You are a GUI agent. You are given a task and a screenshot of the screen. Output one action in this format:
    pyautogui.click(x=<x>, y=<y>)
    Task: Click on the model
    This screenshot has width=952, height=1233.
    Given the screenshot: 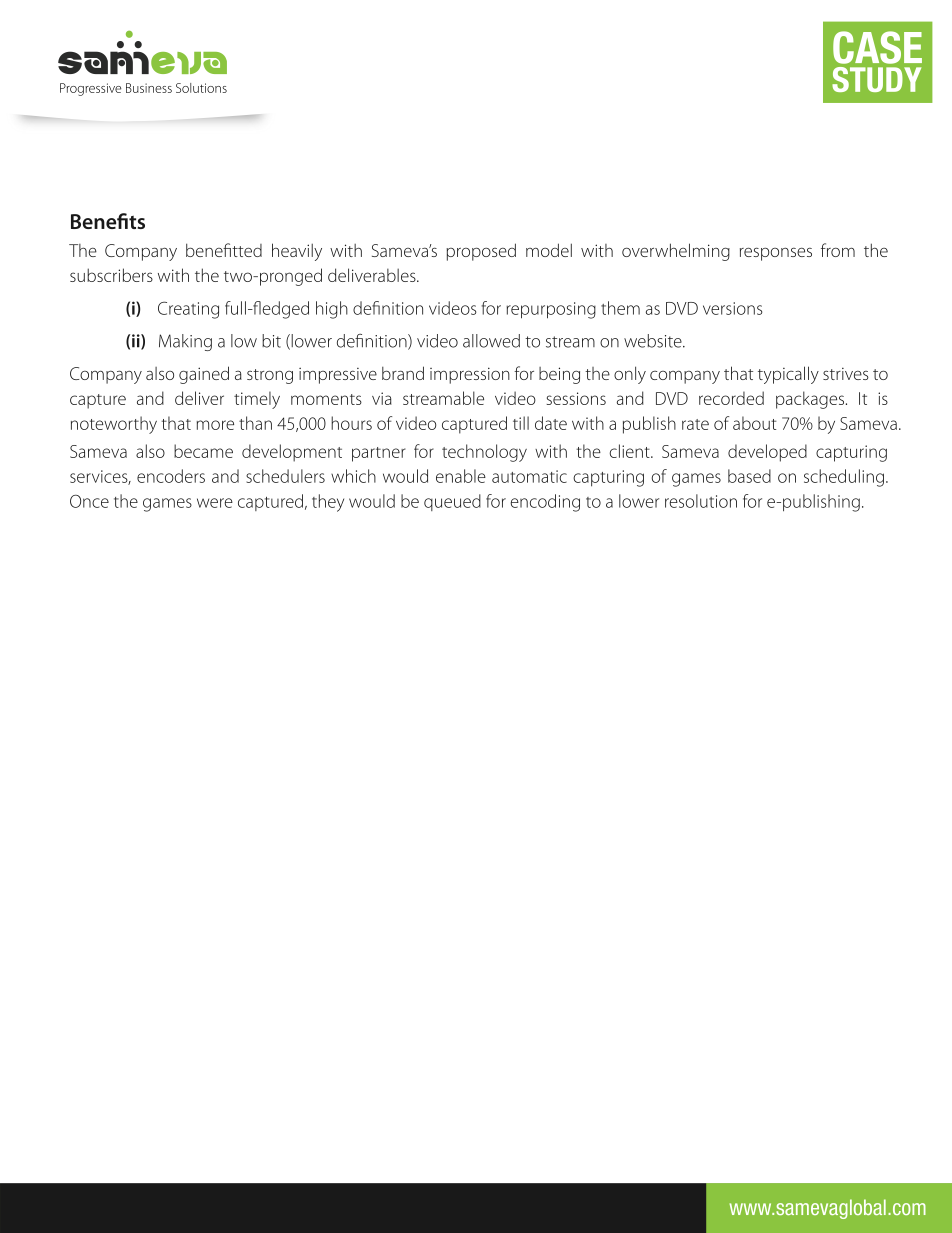 What is the action you would take?
    pyautogui.click(x=549, y=250)
